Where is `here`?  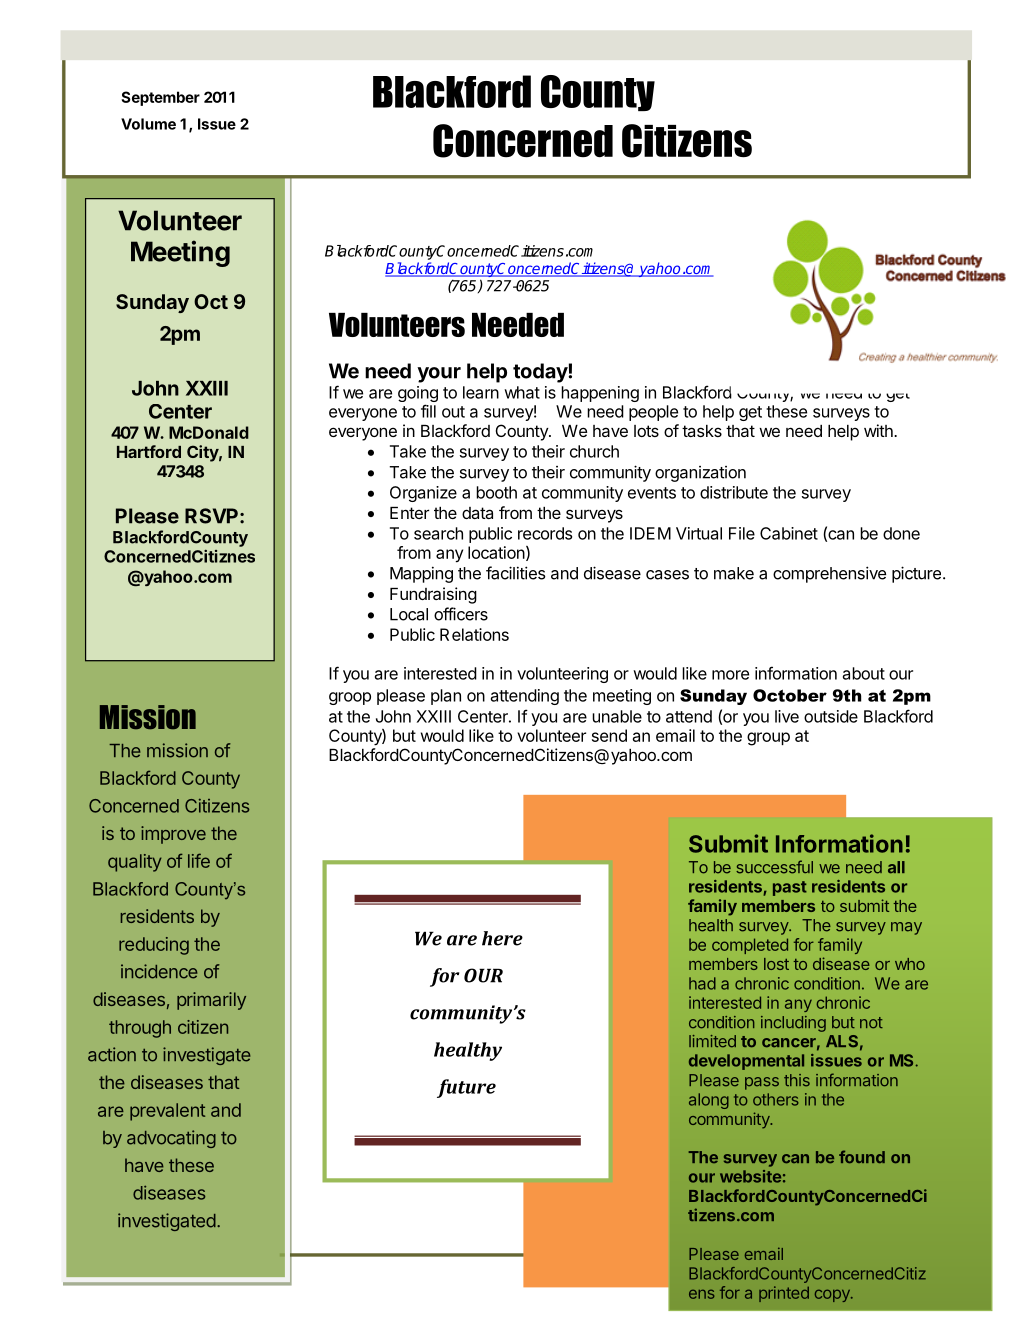 here is located at coordinates (502, 938).
